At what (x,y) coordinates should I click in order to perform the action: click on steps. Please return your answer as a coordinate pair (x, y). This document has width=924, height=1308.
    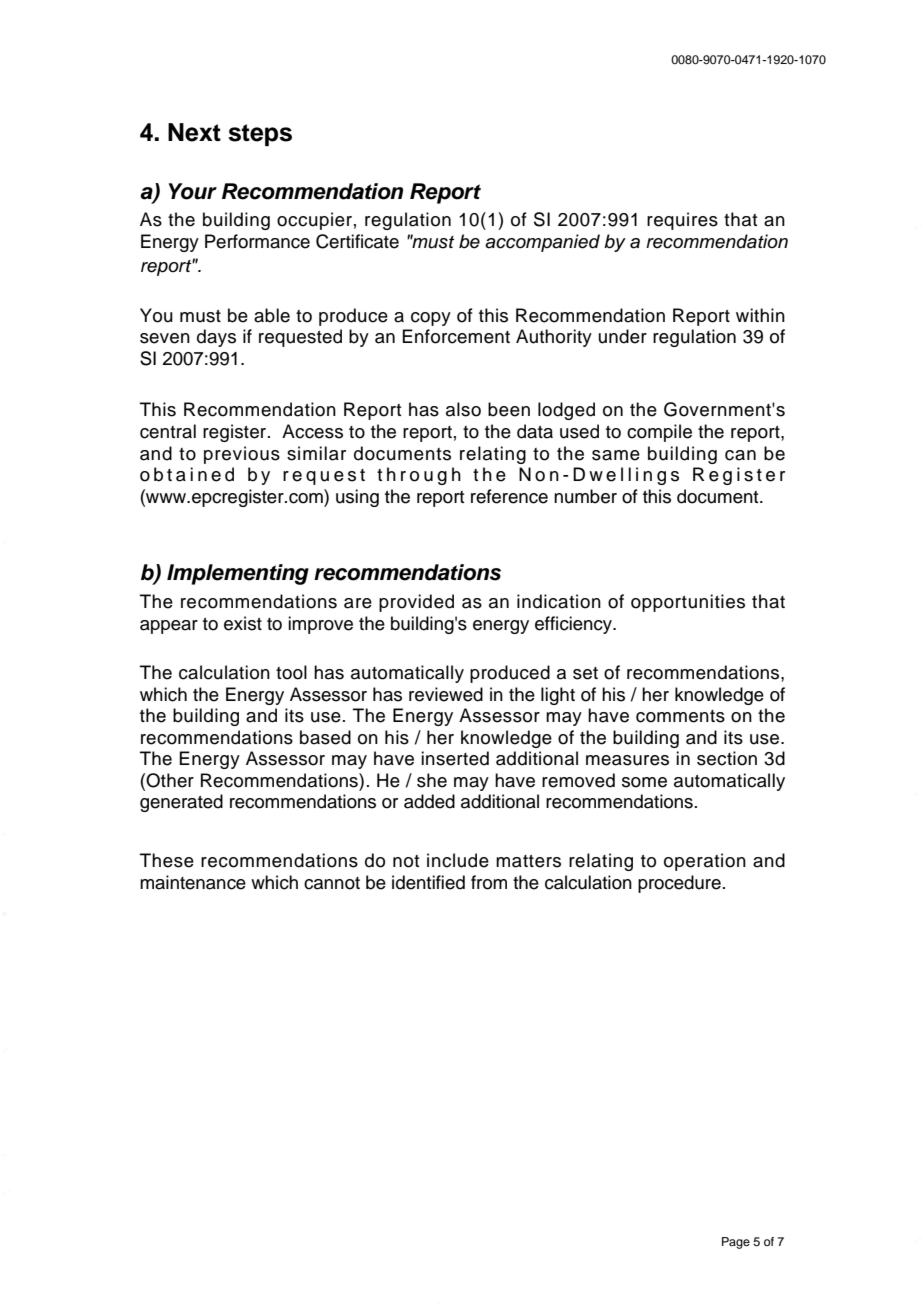
    Looking at the image, I should click on (260, 135).
